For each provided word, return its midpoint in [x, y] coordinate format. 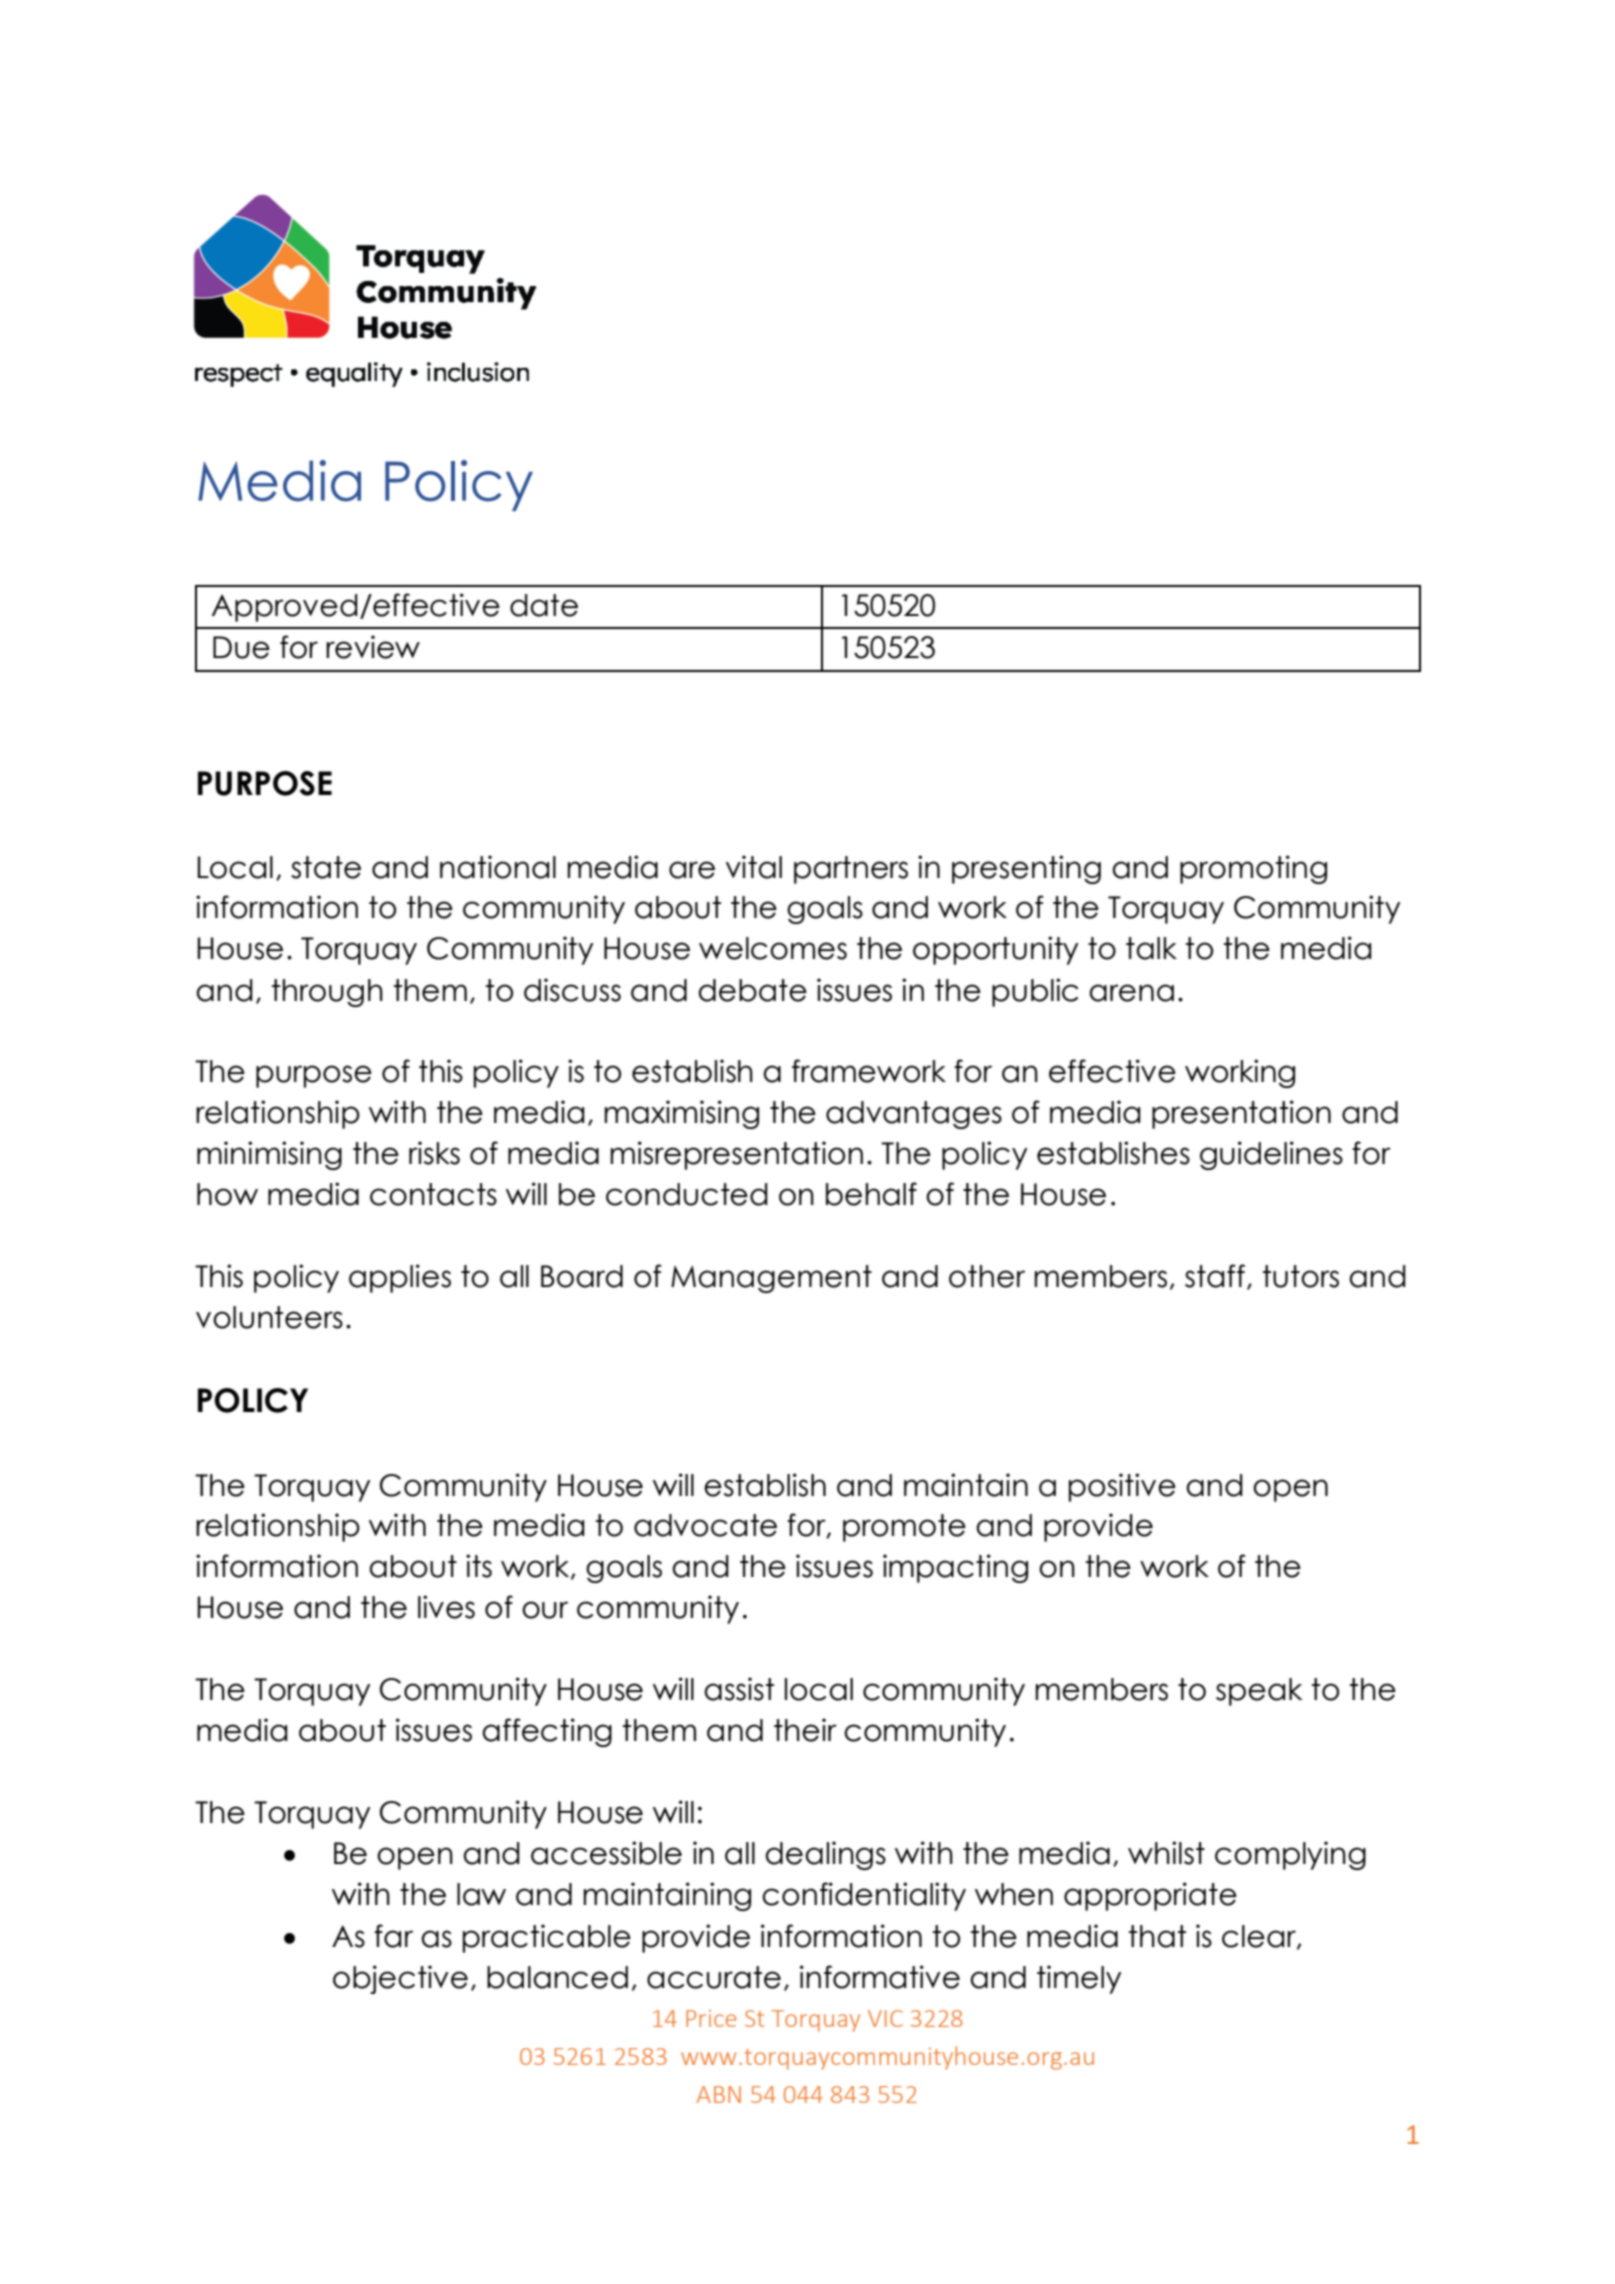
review [373, 647]
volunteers [269, 1317]
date [544, 605]
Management [771, 1279]
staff [1215, 1276]
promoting [1253, 869]
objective [400, 1979]
